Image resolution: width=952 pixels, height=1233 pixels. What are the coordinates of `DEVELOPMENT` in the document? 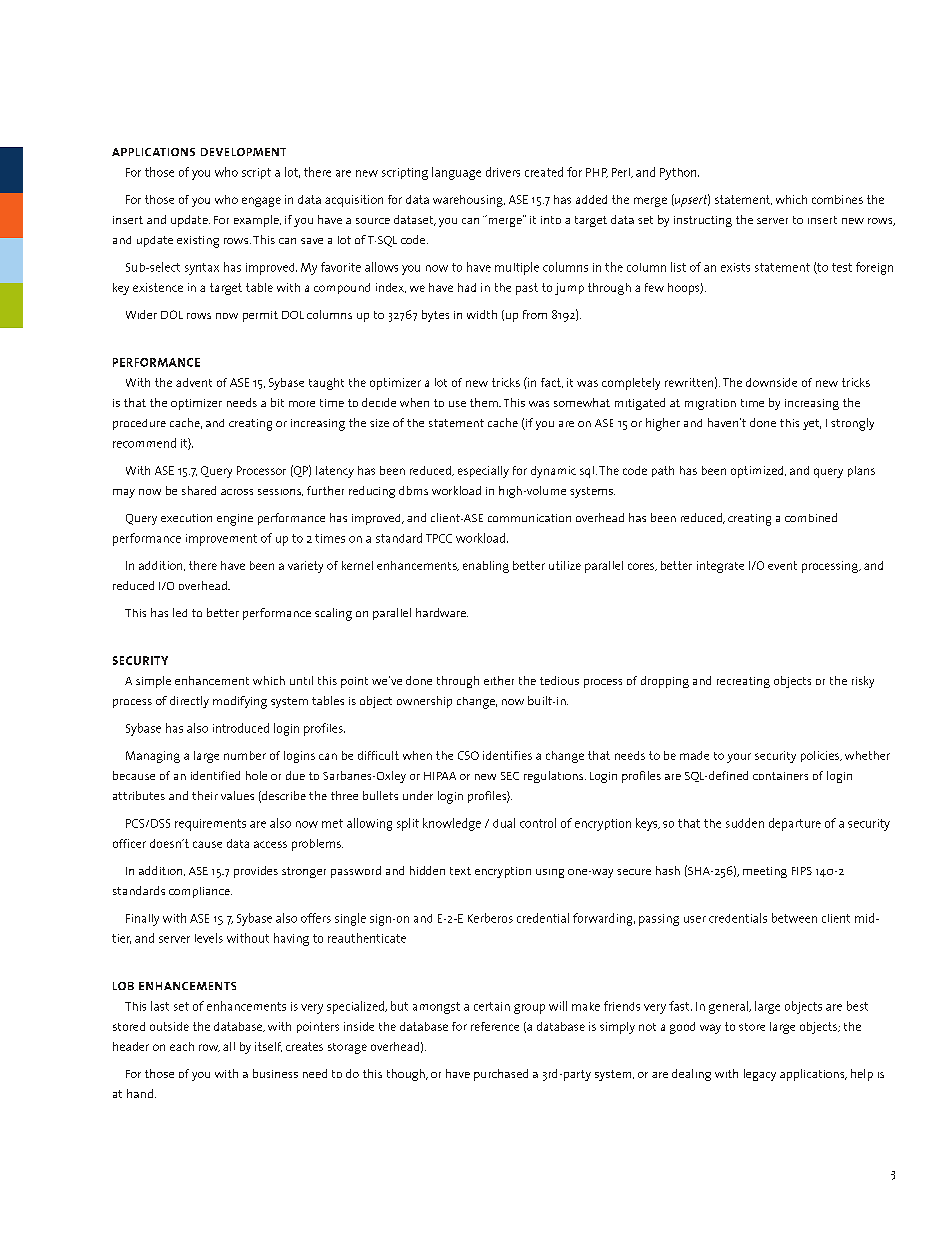 It's located at (243, 152).
